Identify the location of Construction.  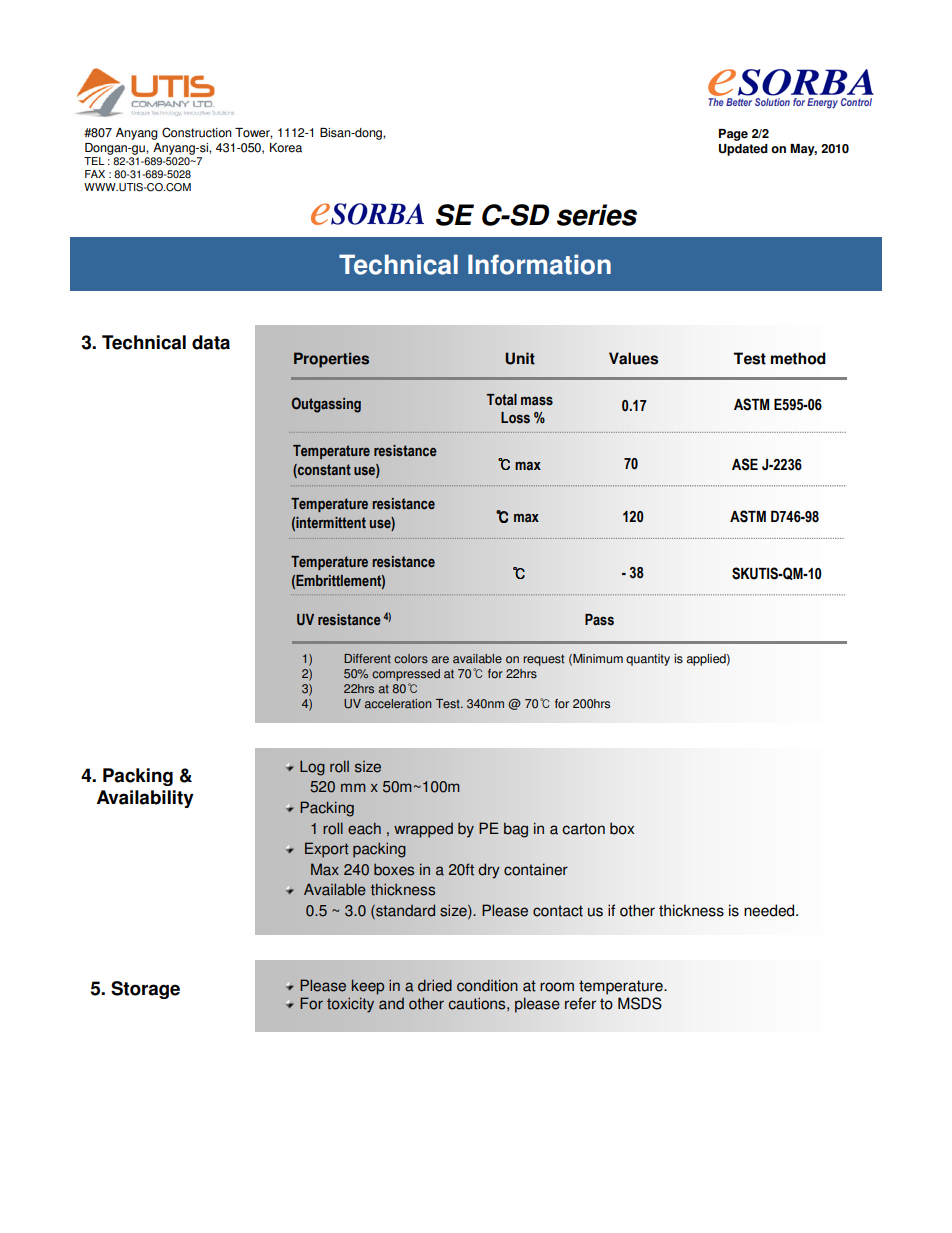
(197, 132).
